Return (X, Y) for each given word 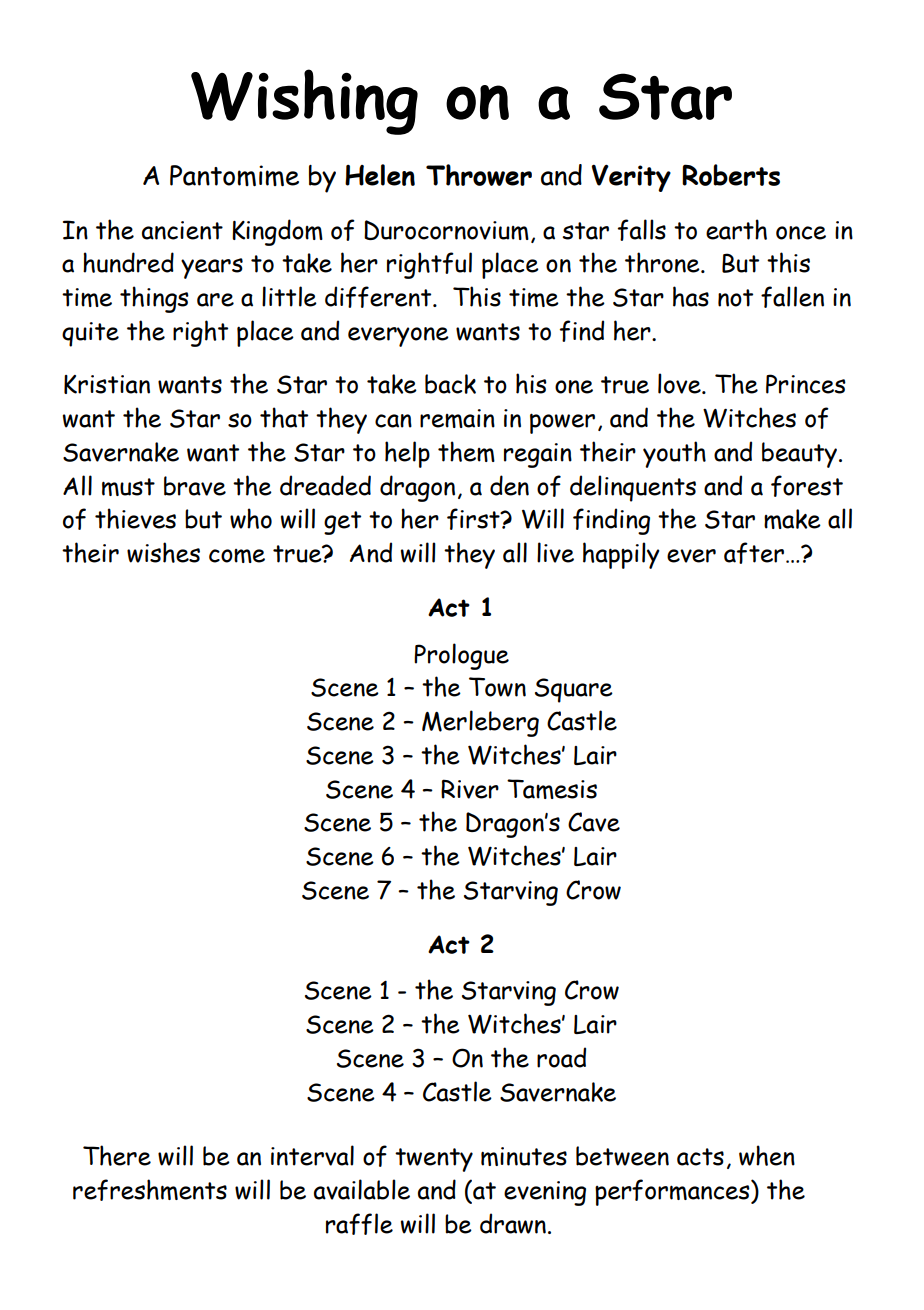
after (754, 553)
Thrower (479, 175)
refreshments (150, 1190)
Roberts (731, 175)
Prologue (461, 656)
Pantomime (234, 175)
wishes (163, 552)
